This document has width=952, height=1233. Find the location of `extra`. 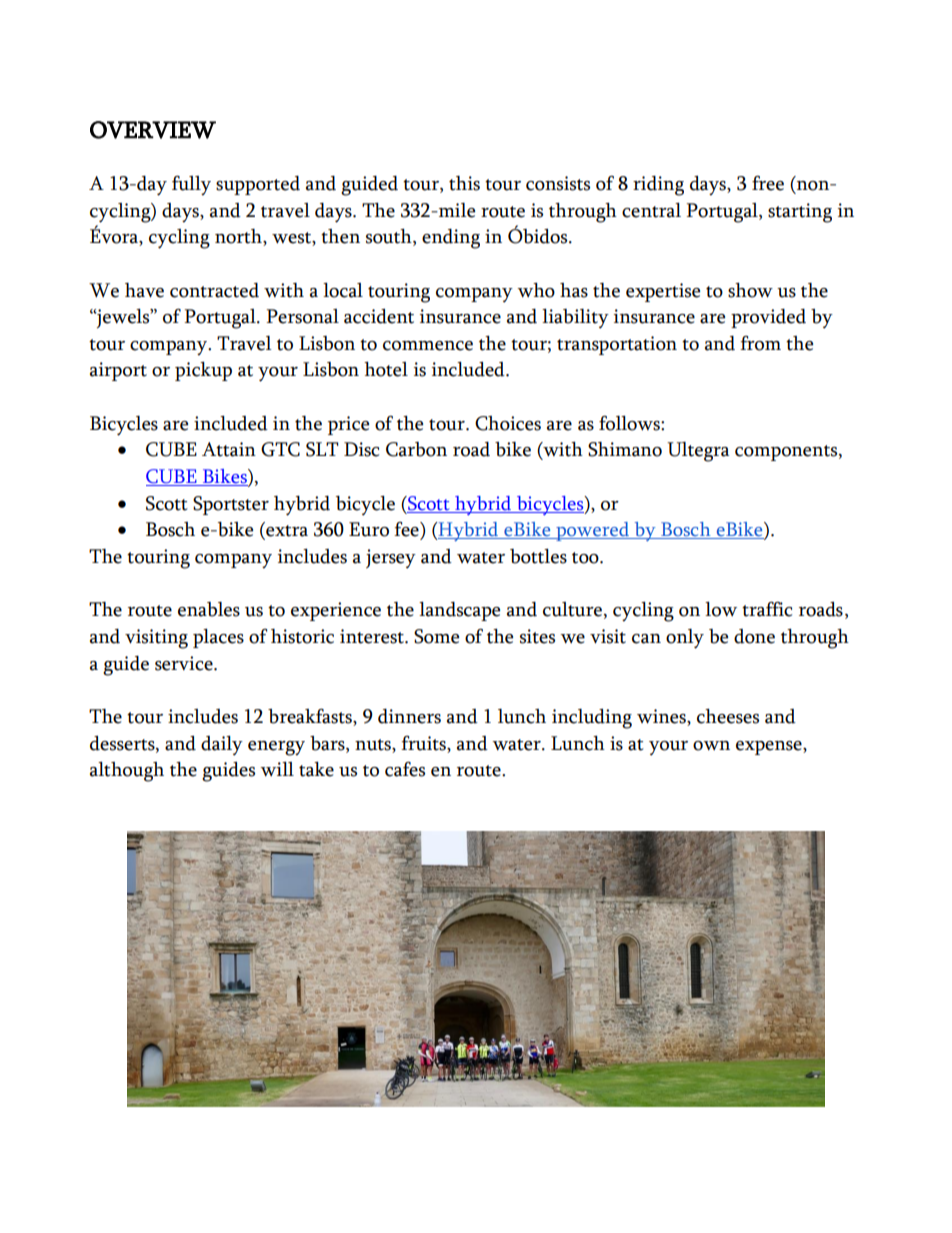

extra is located at coordinates (286, 532).
